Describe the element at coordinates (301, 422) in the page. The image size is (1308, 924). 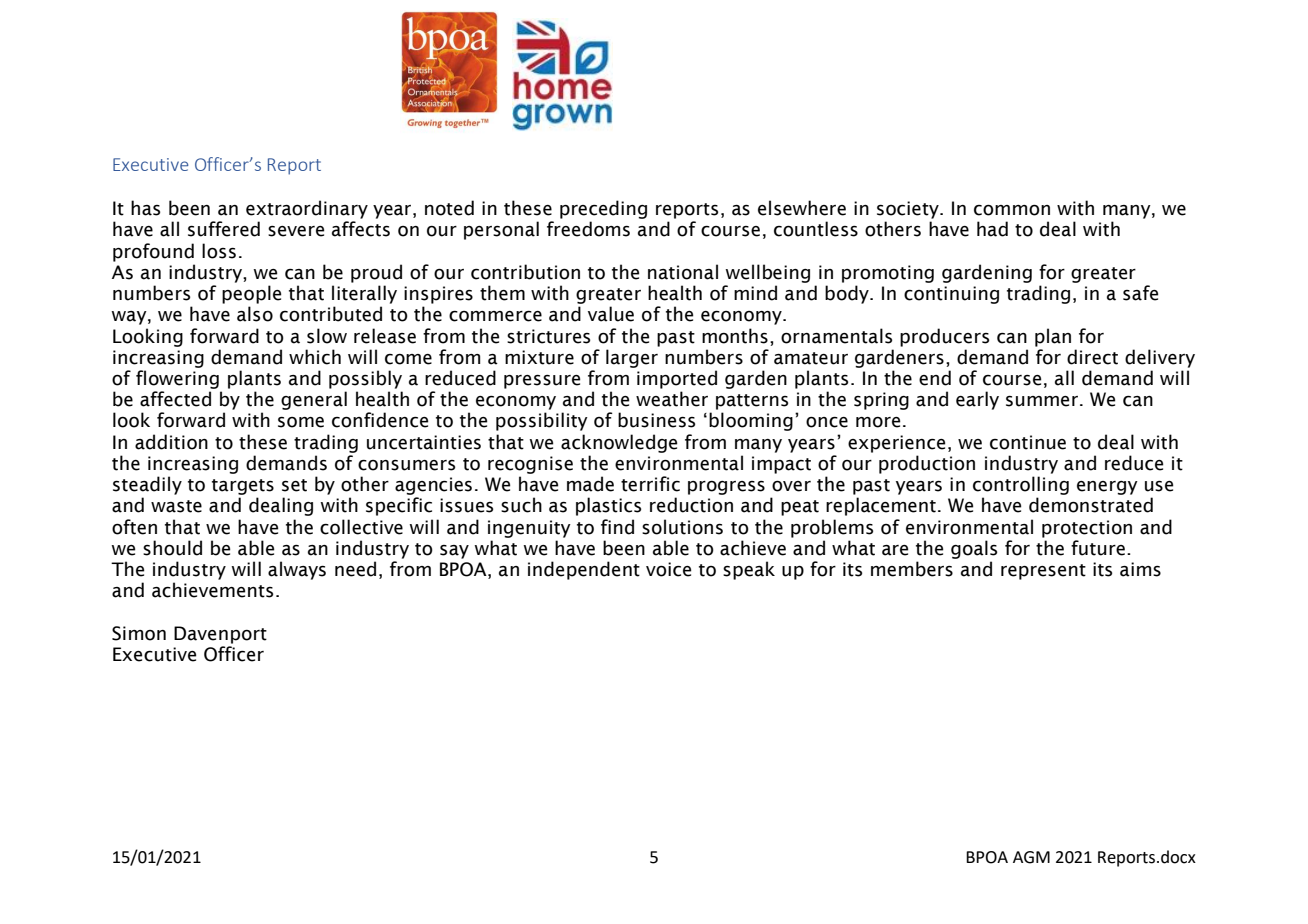
I see `some` at that location.
